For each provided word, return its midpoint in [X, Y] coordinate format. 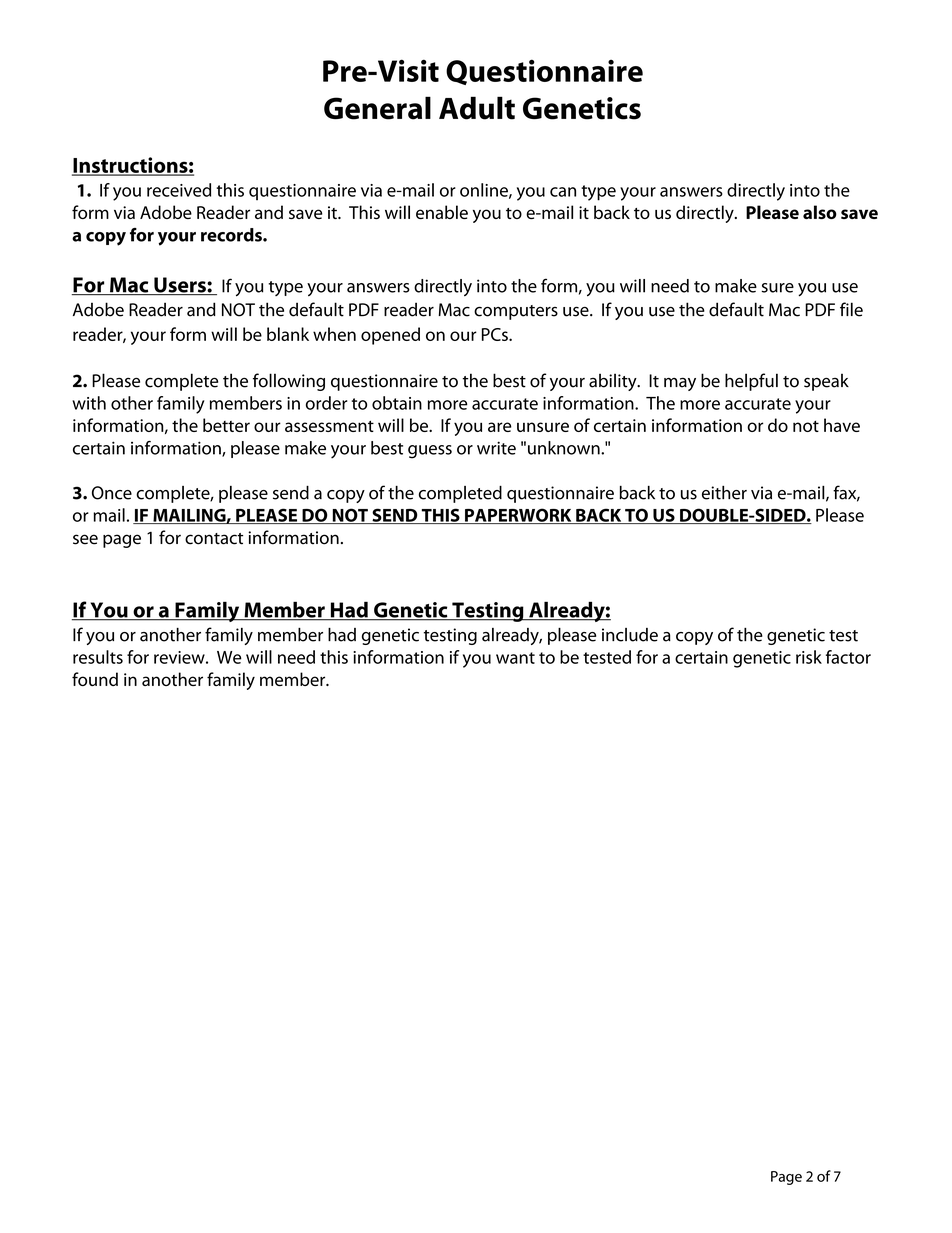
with [89, 403]
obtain [397, 403]
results [98, 657]
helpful [751, 382]
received [179, 190]
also [820, 212]
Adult [477, 108]
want [515, 658]
